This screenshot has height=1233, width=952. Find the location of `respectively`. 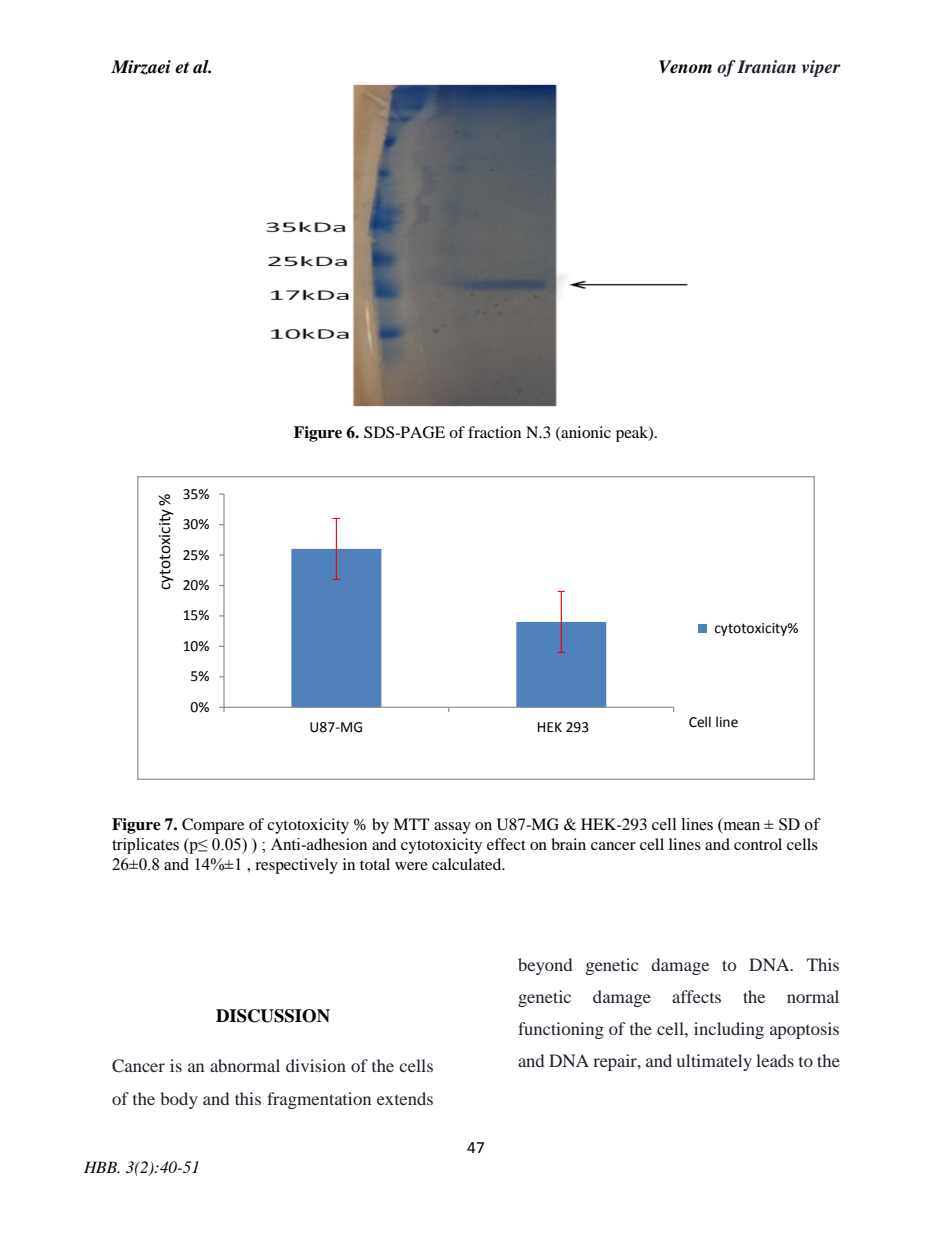

respectively is located at coordinates (296, 866).
